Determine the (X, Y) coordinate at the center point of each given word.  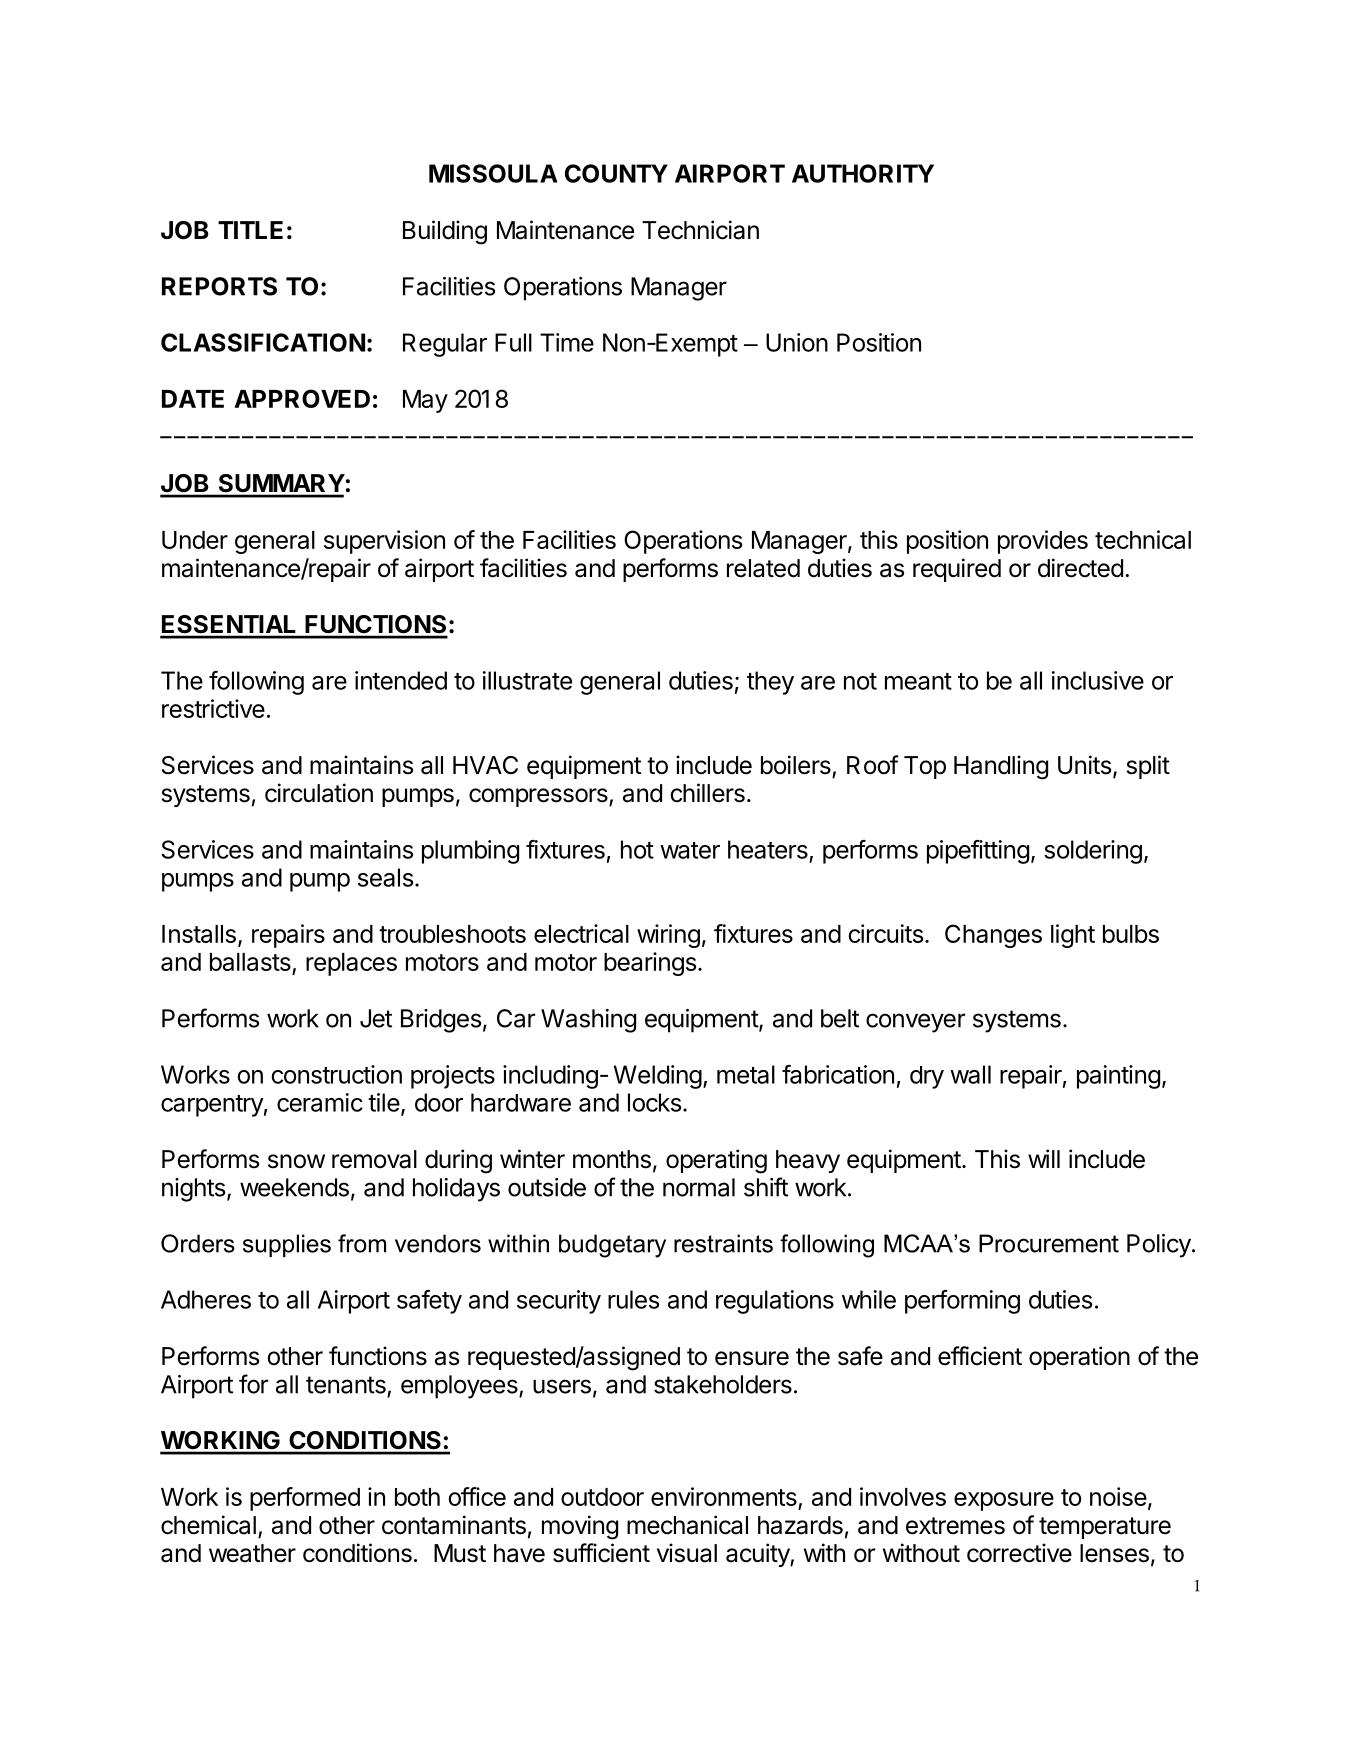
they (770, 683)
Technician (700, 230)
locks (654, 1102)
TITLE (250, 230)
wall (970, 1074)
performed (305, 1499)
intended (401, 680)
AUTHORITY (863, 173)
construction (337, 1074)
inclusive (1098, 680)
